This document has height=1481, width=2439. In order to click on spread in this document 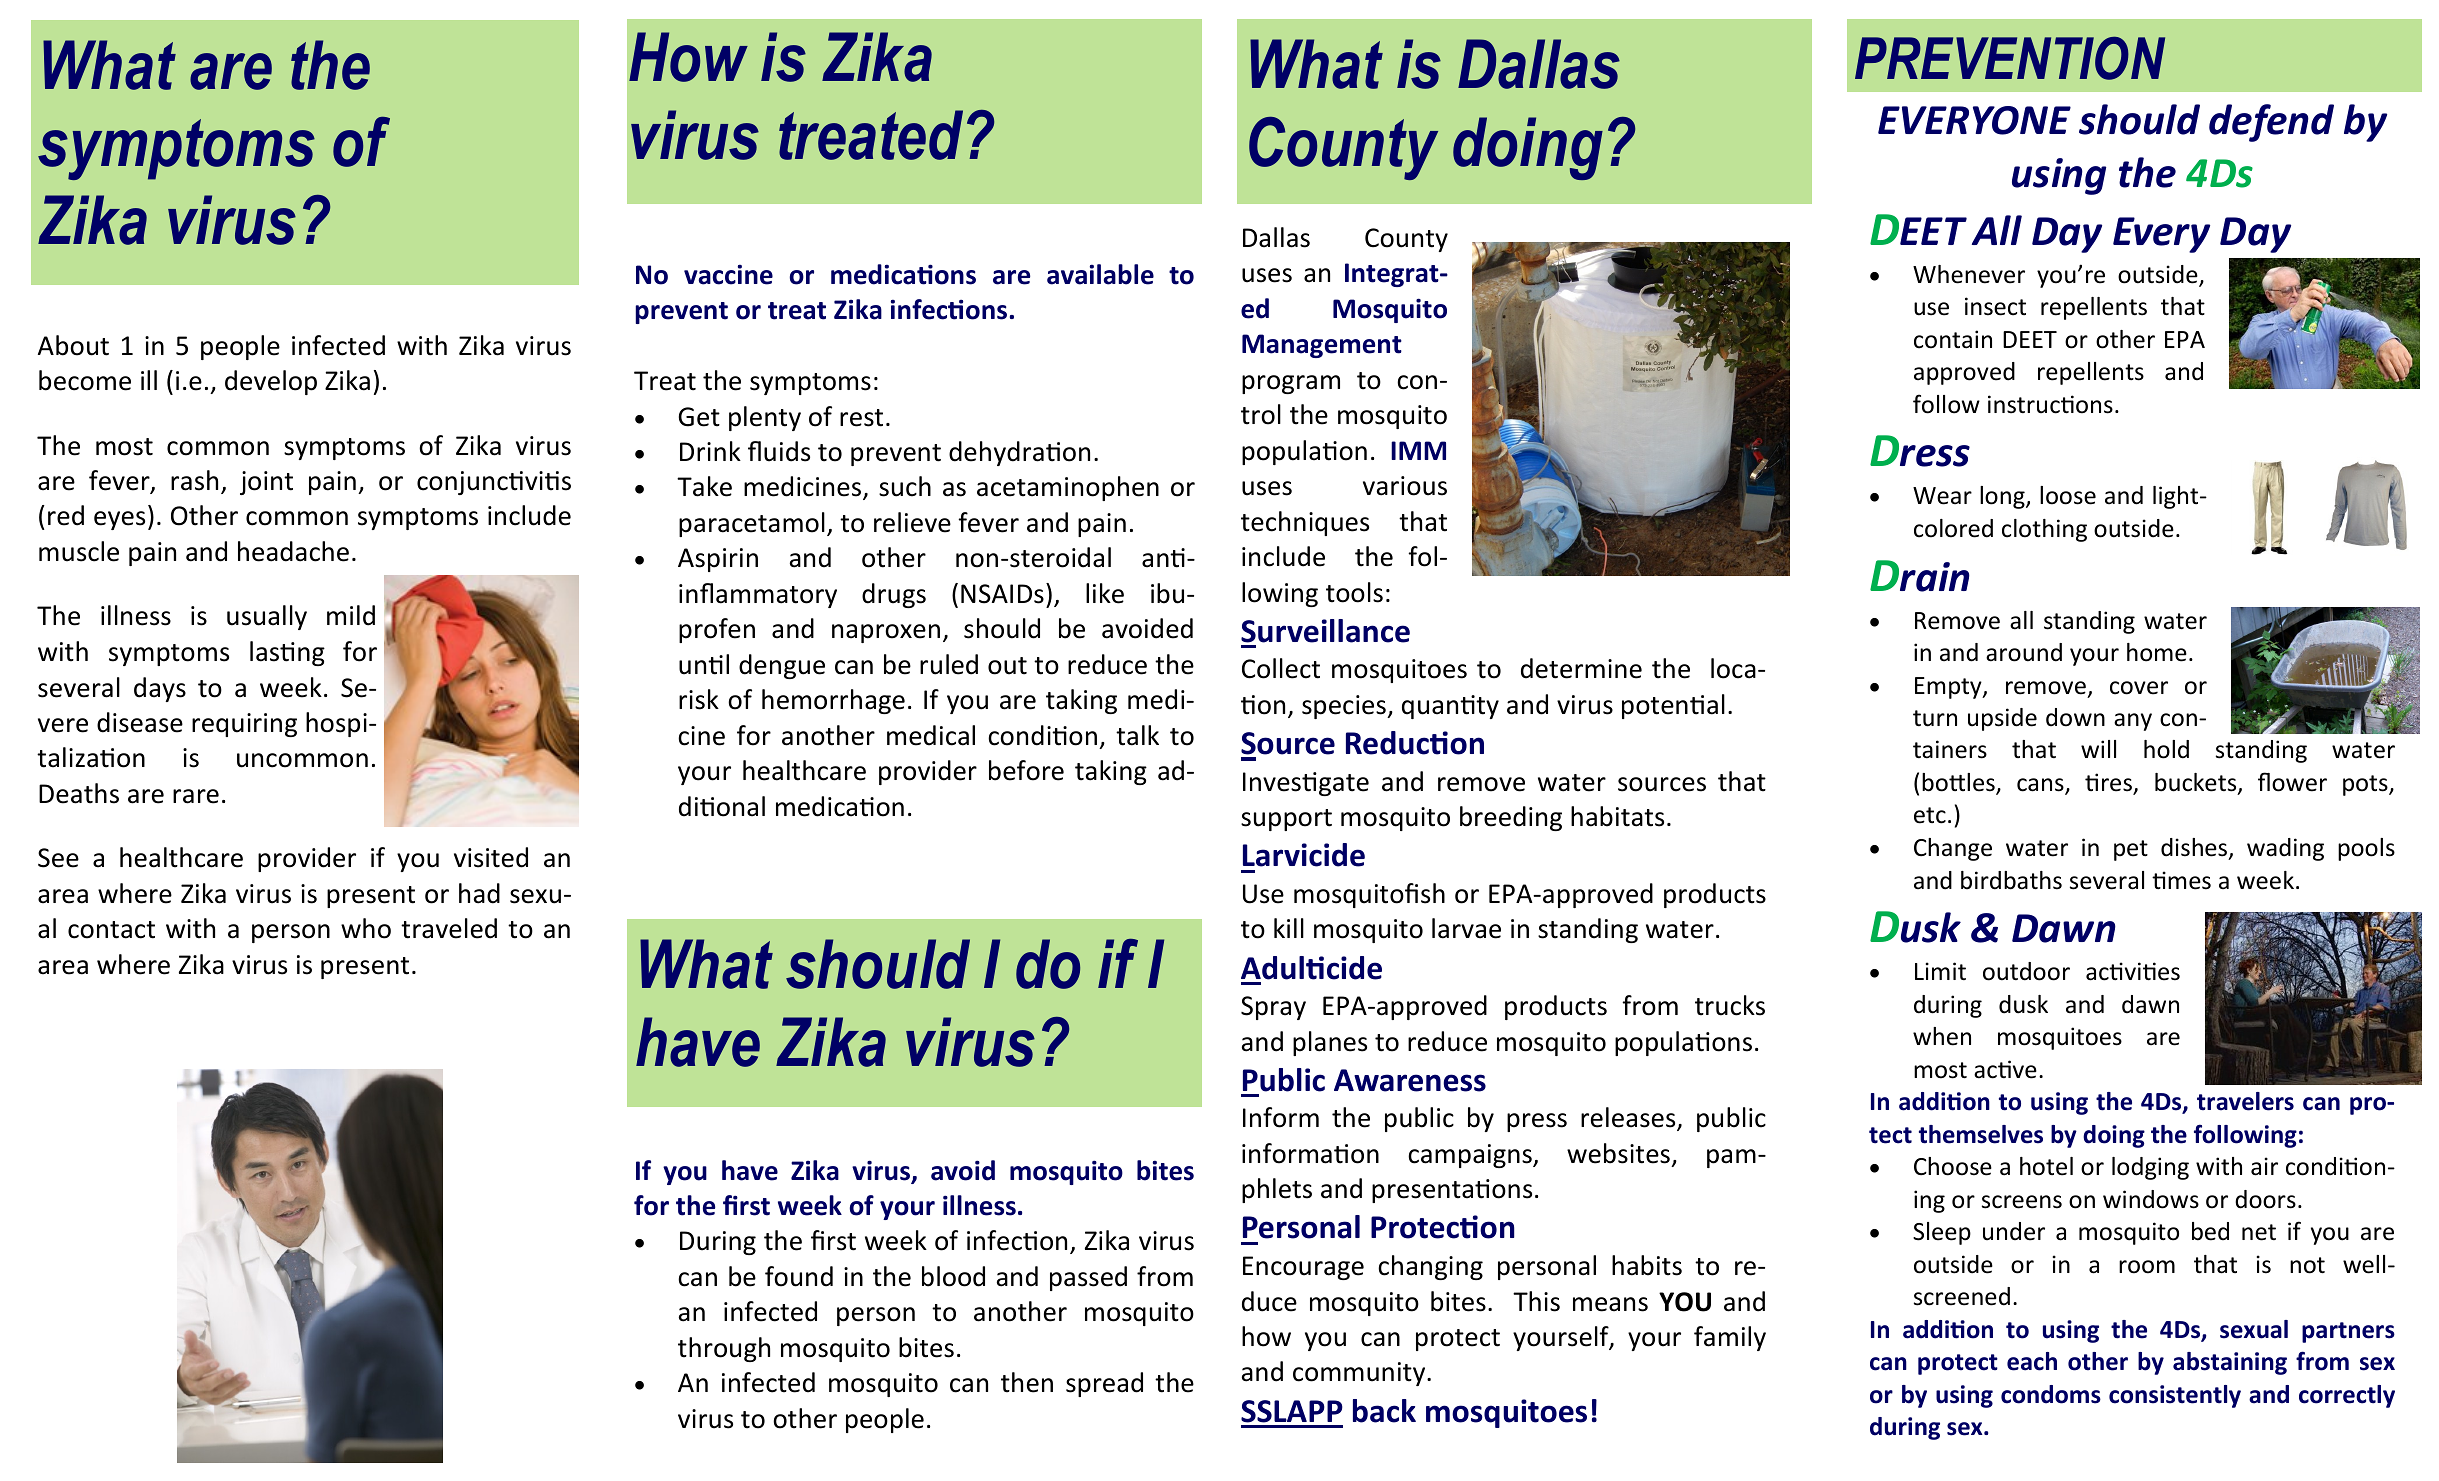, I will do `click(1104, 1384)`.
